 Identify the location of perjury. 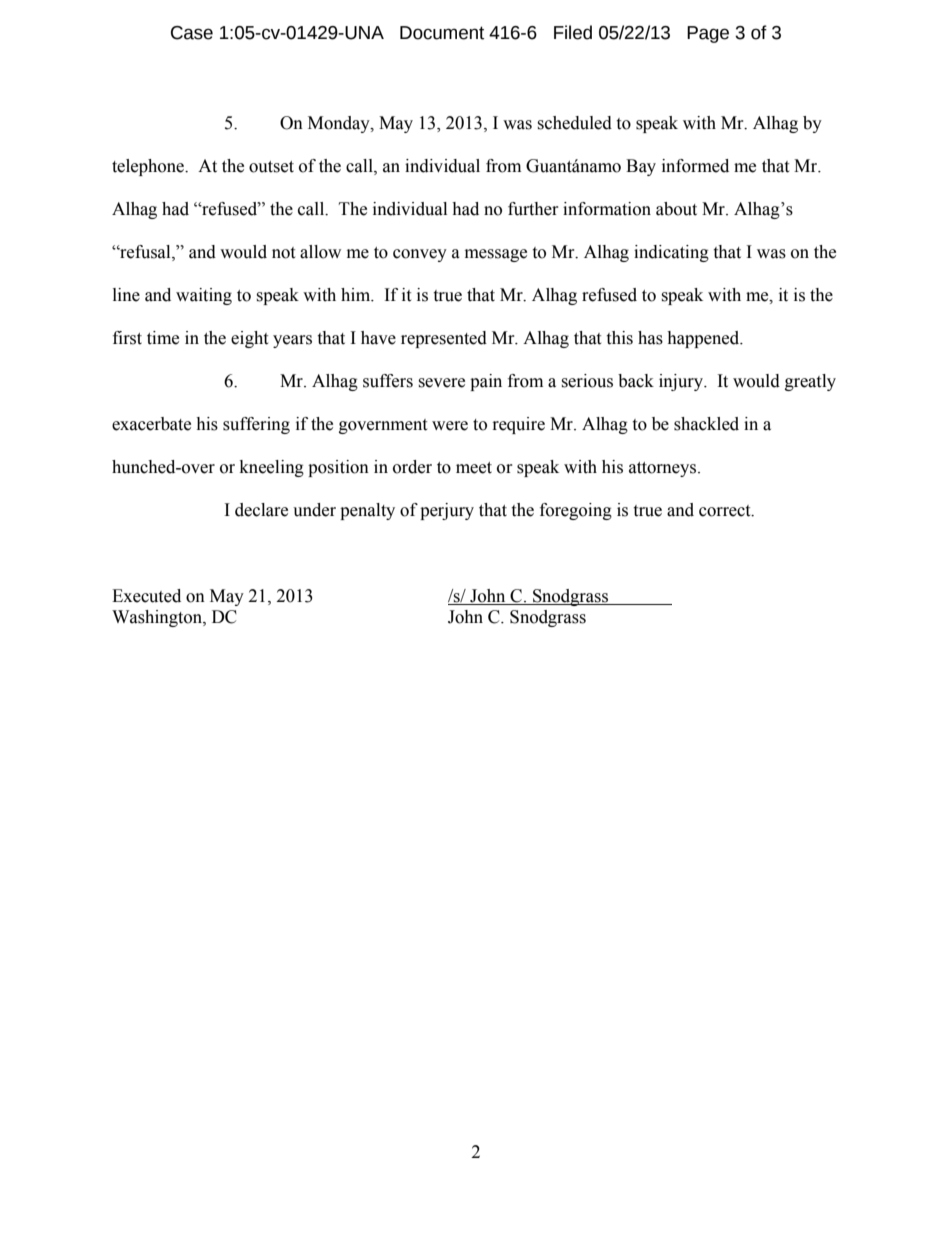
(447, 511).
